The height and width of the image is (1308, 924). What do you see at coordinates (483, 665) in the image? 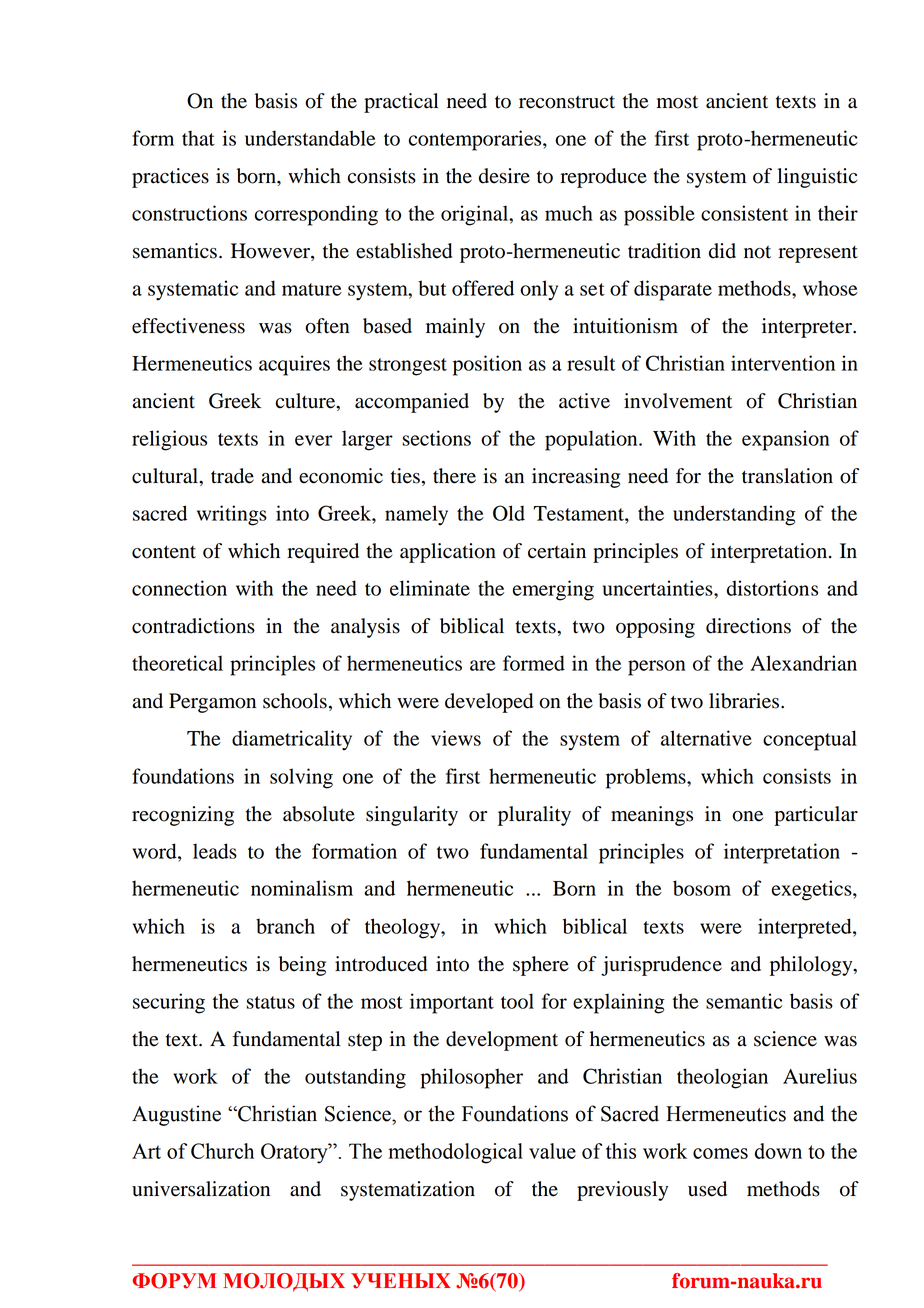
I see `are` at bounding box center [483, 665].
